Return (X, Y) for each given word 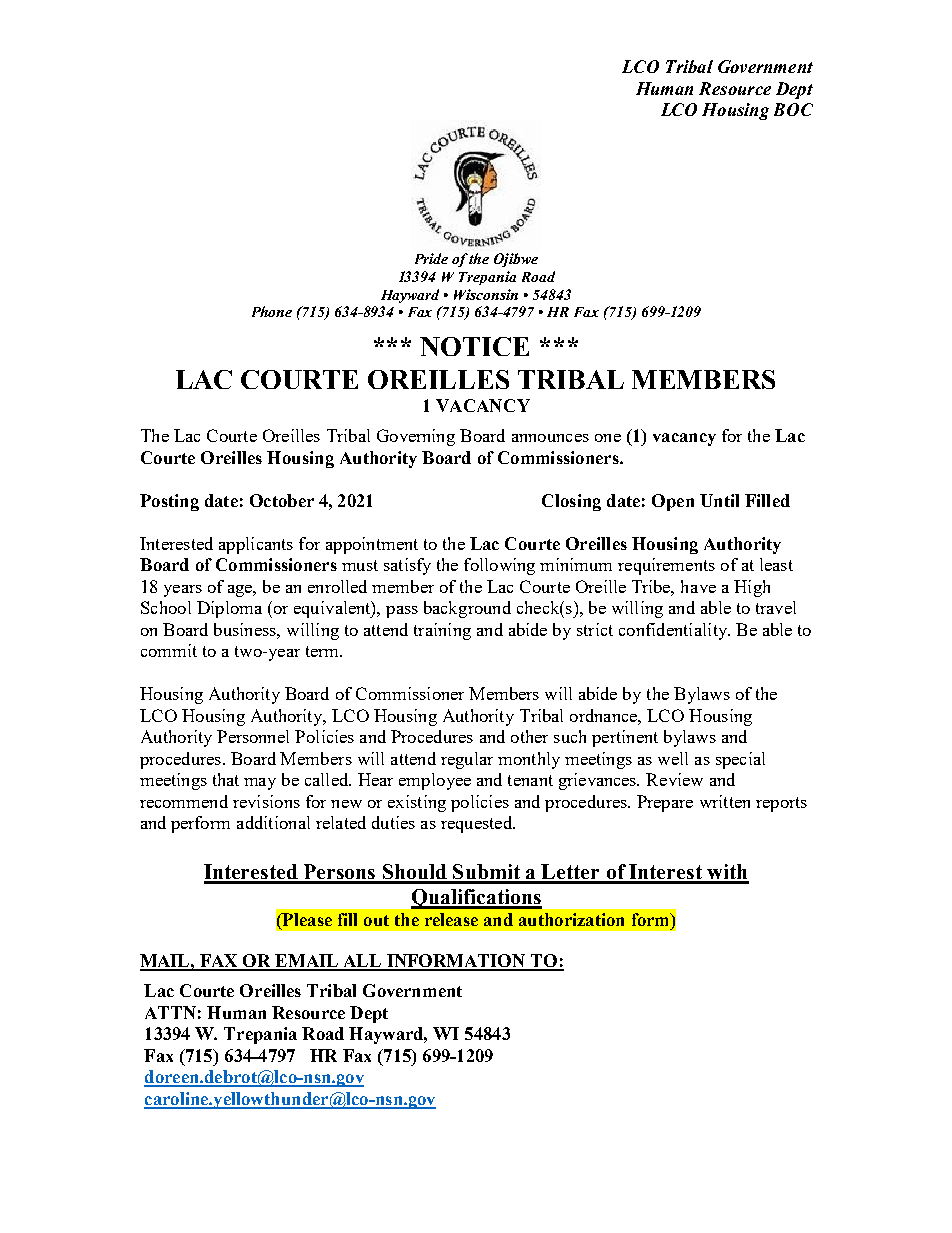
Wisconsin (486, 294)
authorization (571, 919)
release (451, 919)
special (740, 760)
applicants (256, 545)
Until (719, 500)
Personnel (253, 736)
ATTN (170, 1012)
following (499, 566)
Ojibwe (516, 260)
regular (467, 760)
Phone (272, 311)
